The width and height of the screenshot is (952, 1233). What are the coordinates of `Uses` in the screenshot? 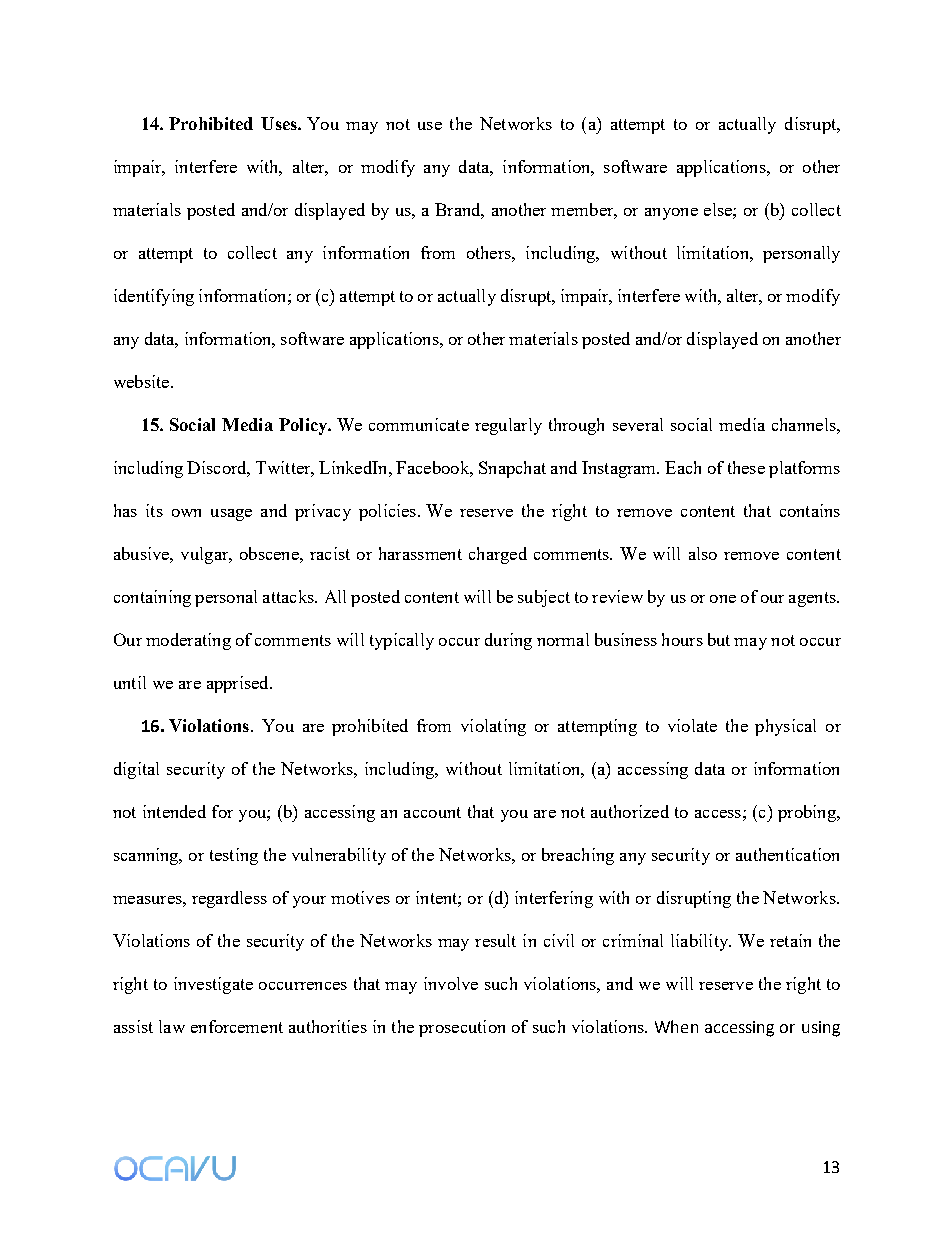 It's located at (280, 123).
